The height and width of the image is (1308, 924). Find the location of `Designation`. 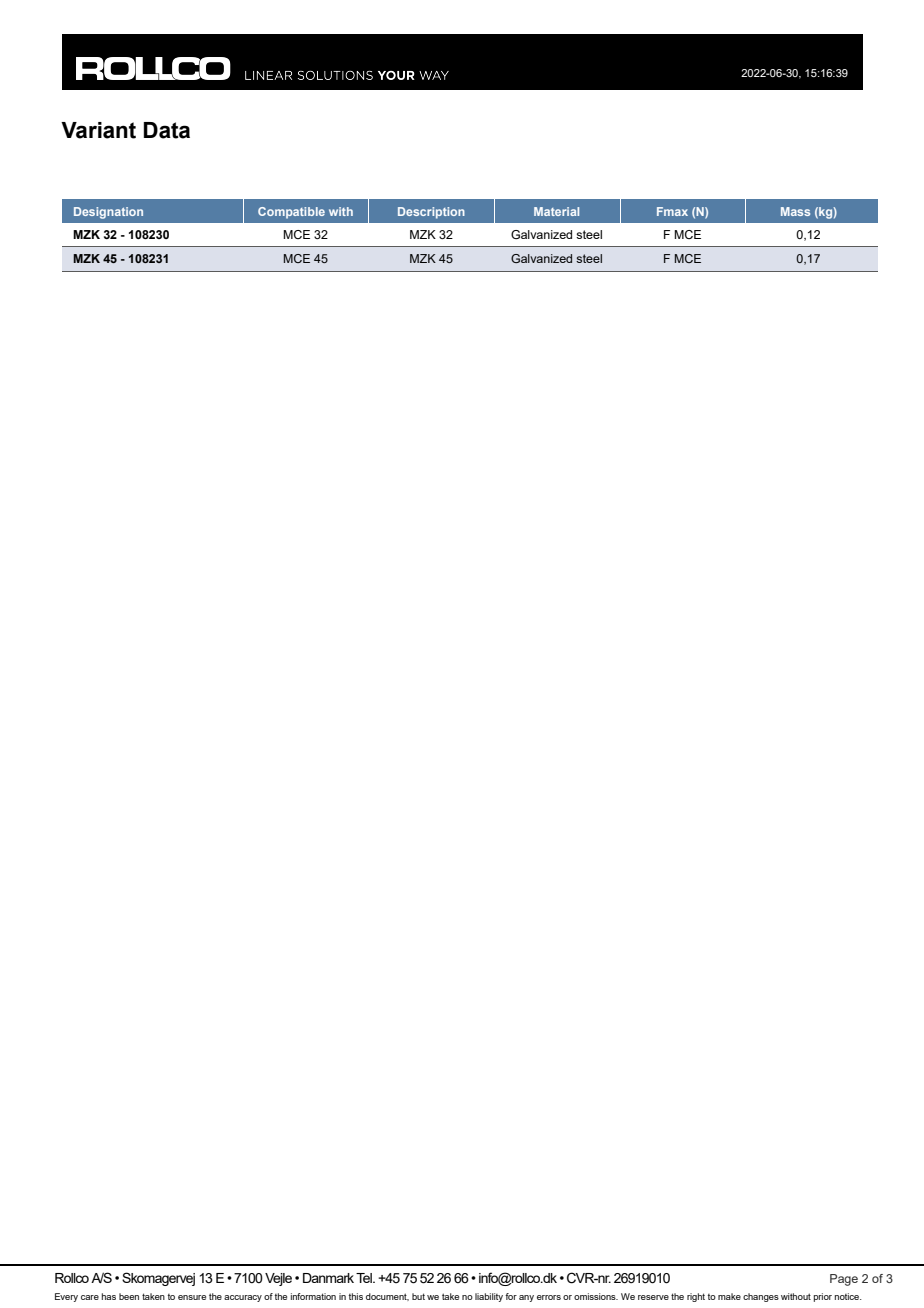

Designation is located at coordinates (108, 213).
